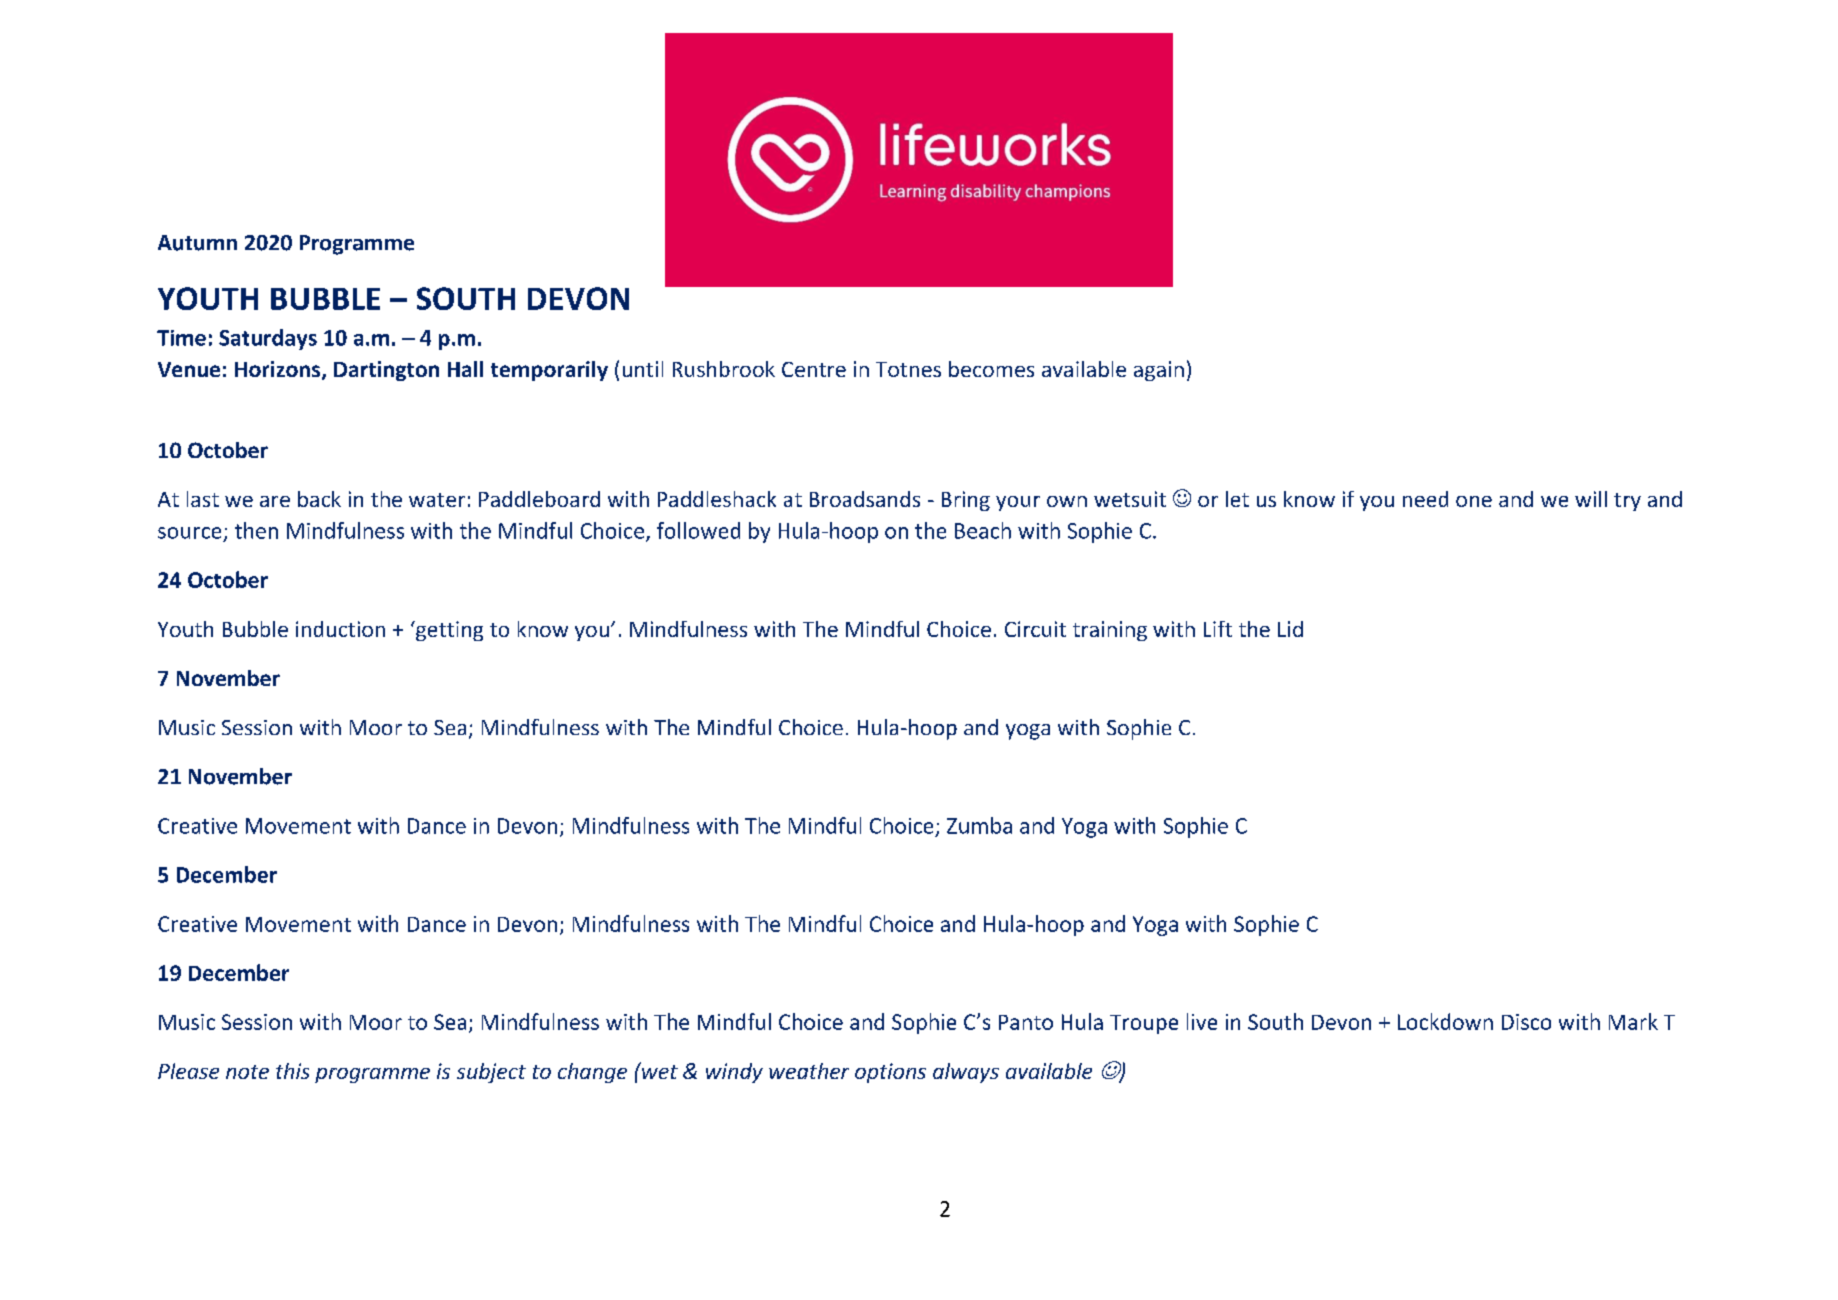  What do you see at coordinates (1159, 371) in the image?
I see `again` at bounding box center [1159, 371].
